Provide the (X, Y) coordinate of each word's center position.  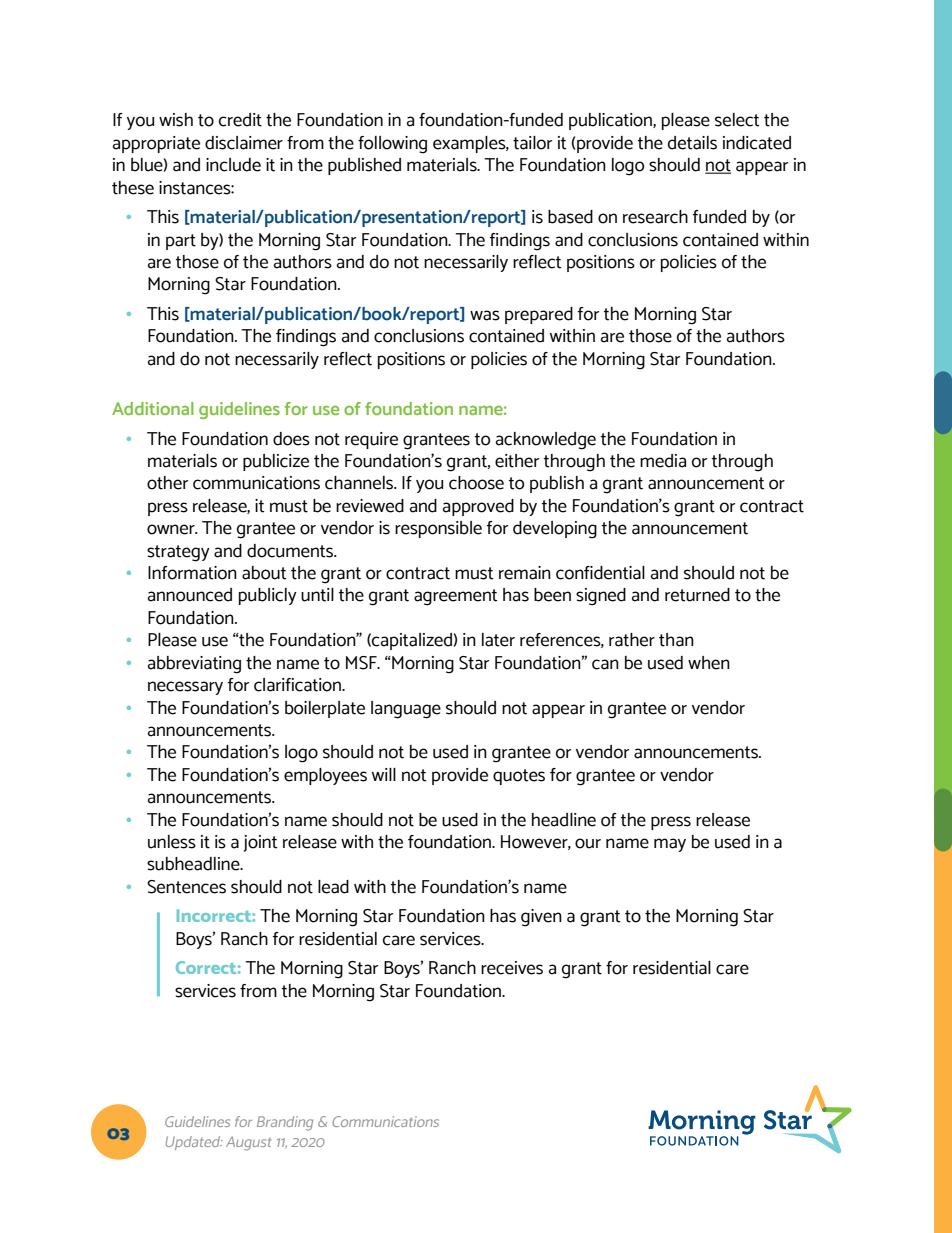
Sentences (186, 887)
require (371, 440)
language (406, 710)
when (709, 663)
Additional (153, 408)
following (392, 145)
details (692, 143)
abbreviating (194, 665)
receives (512, 968)
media (663, 461)
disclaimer (244, 143)
